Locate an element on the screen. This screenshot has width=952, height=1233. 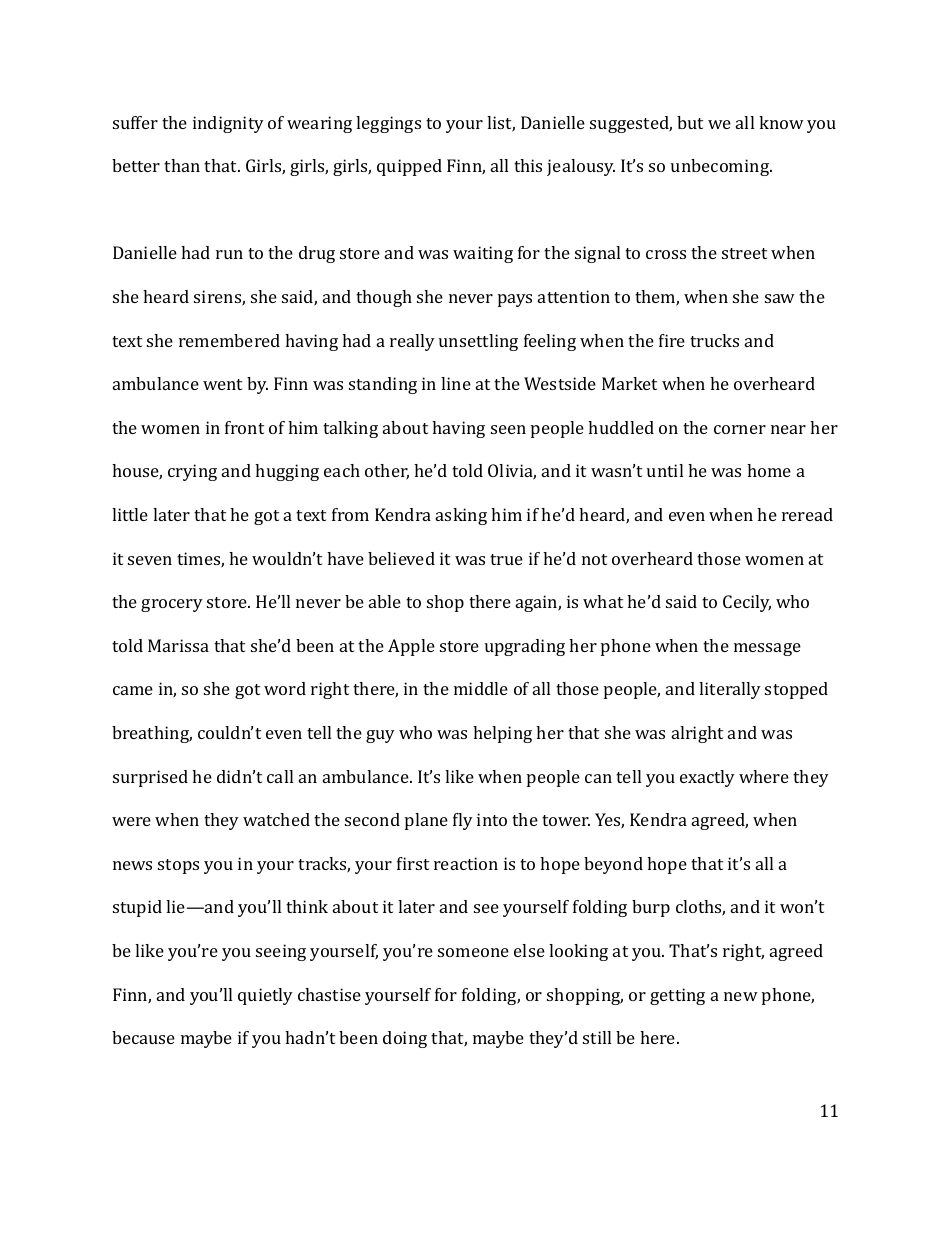
than is located at coordinates (182, 165).
